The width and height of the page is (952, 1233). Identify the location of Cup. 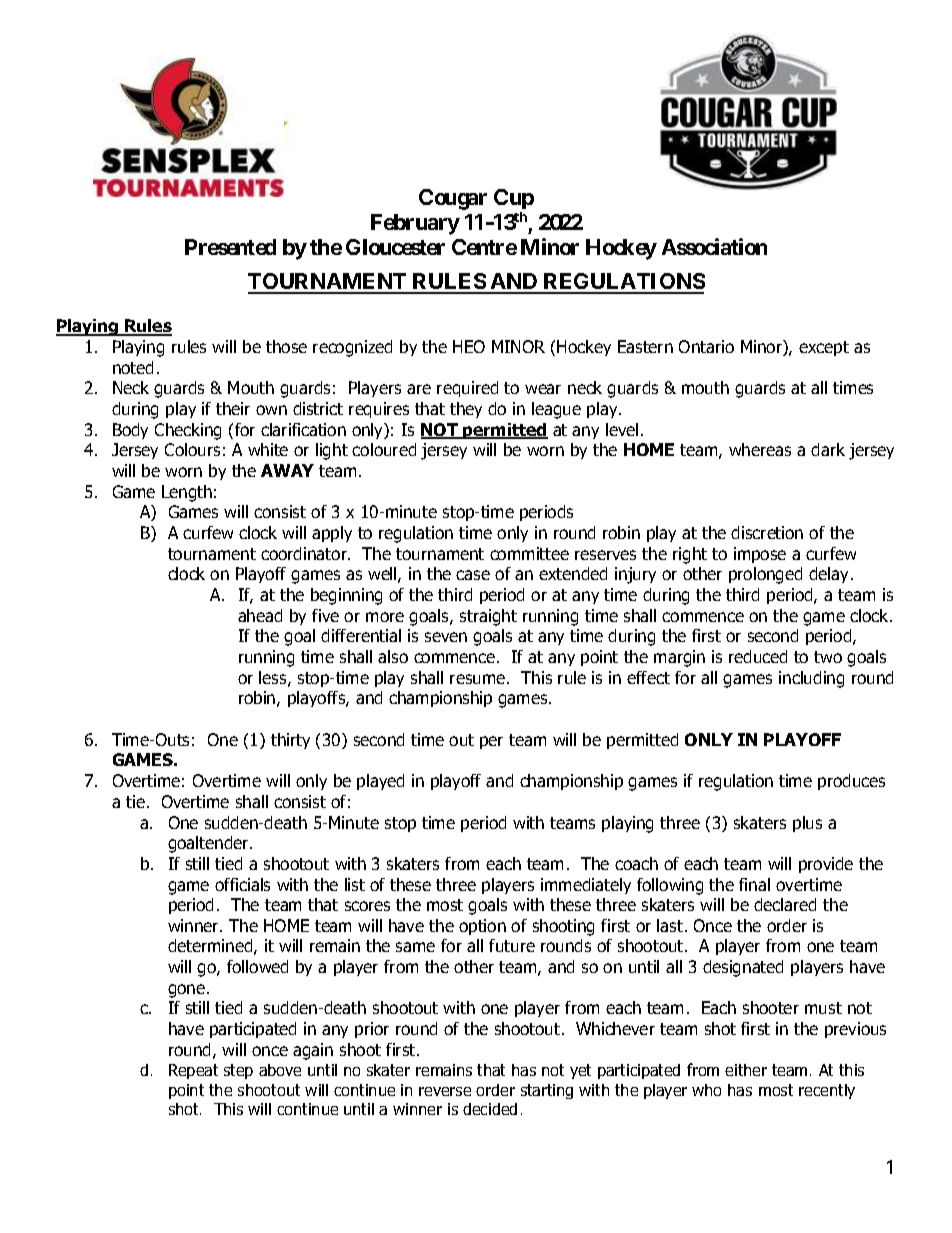
(514, 199).
